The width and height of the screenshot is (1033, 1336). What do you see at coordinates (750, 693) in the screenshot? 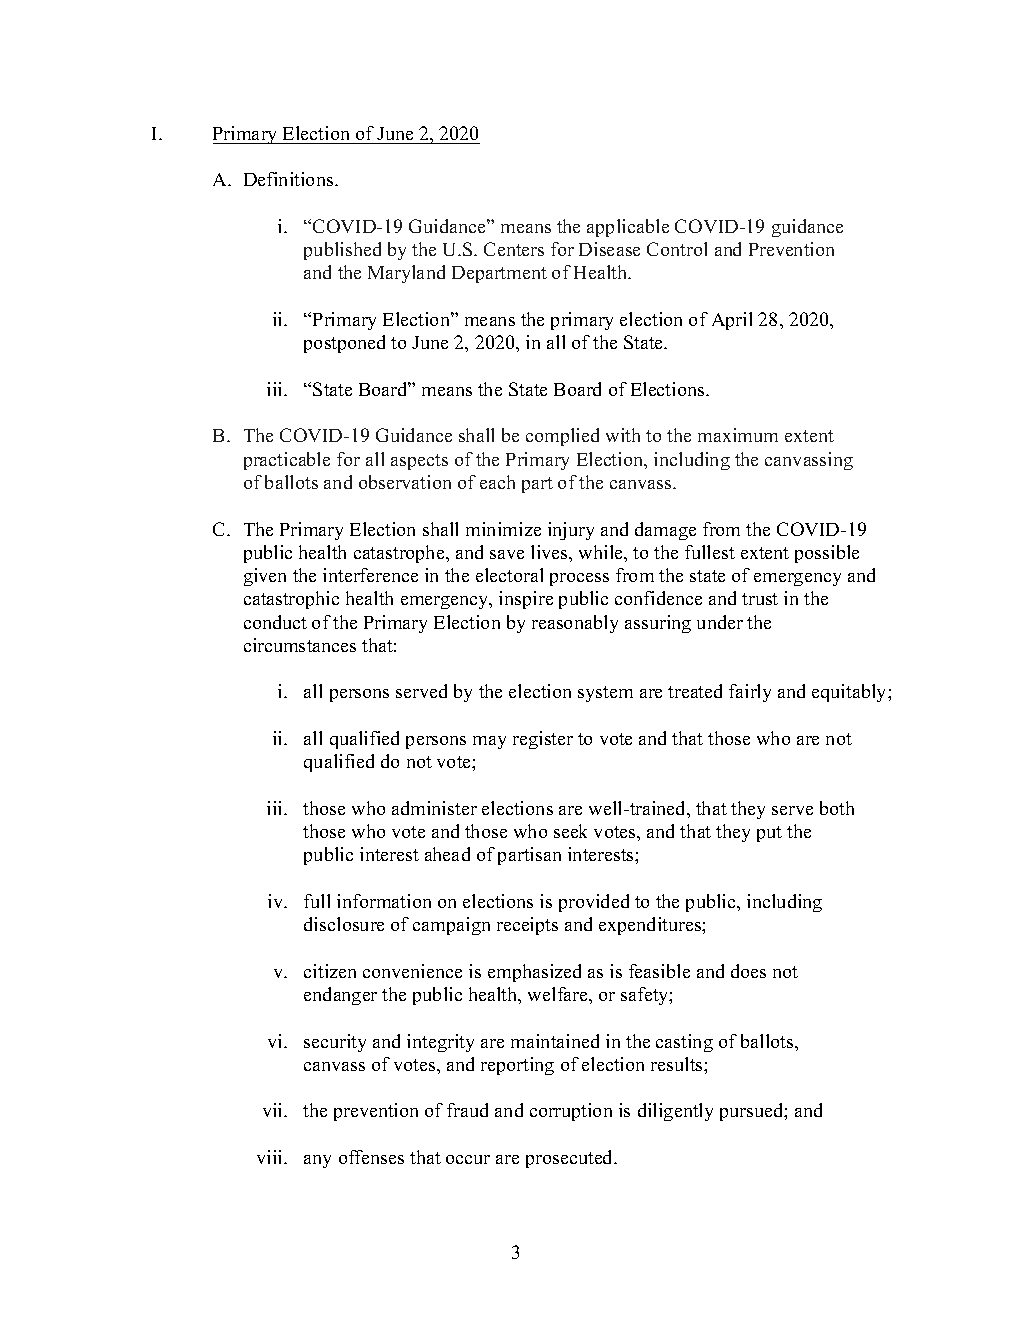
I see `fairly` at bounding box center [750, 693].
